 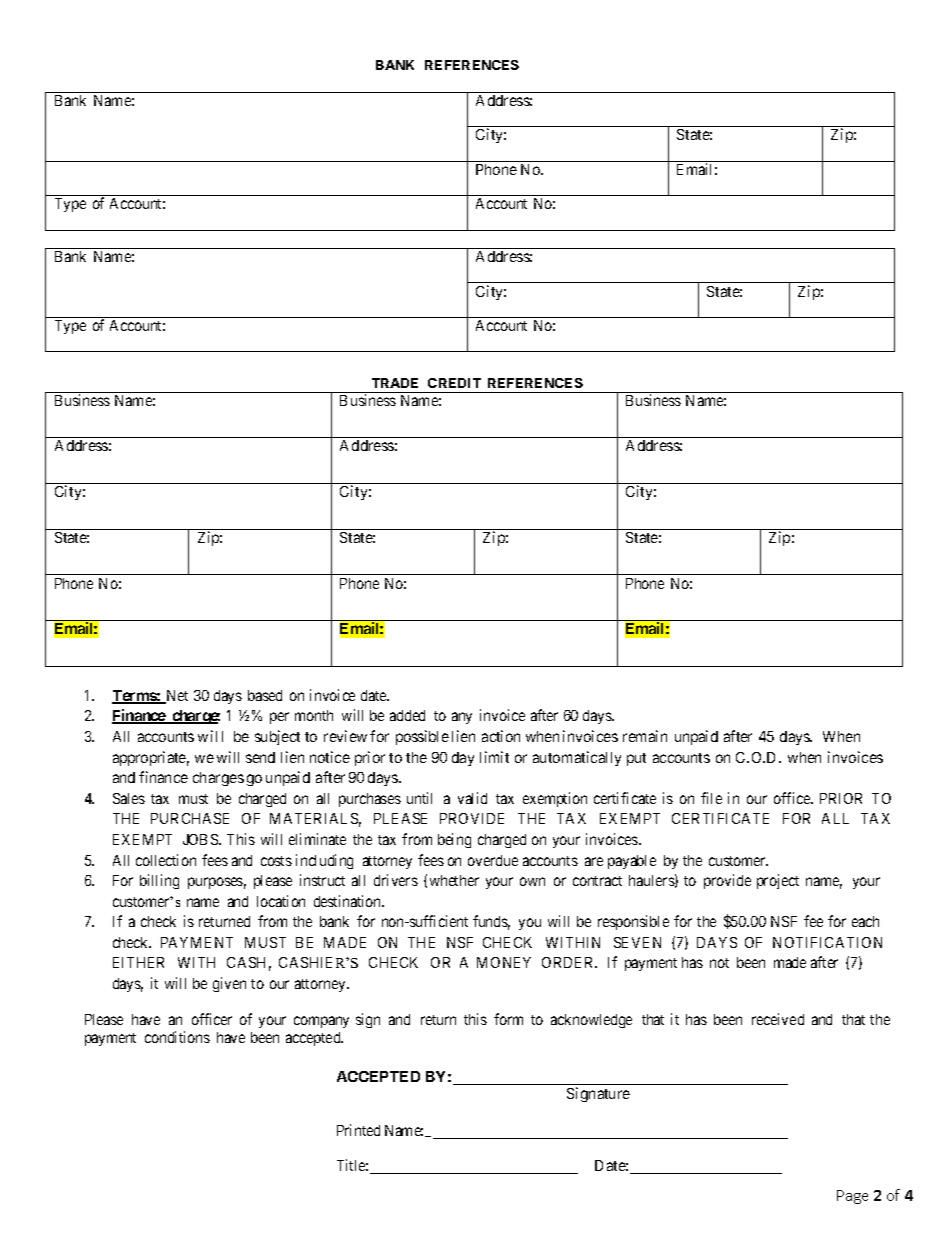 I want to click on CREDIT, so click(x=454, y=383).
